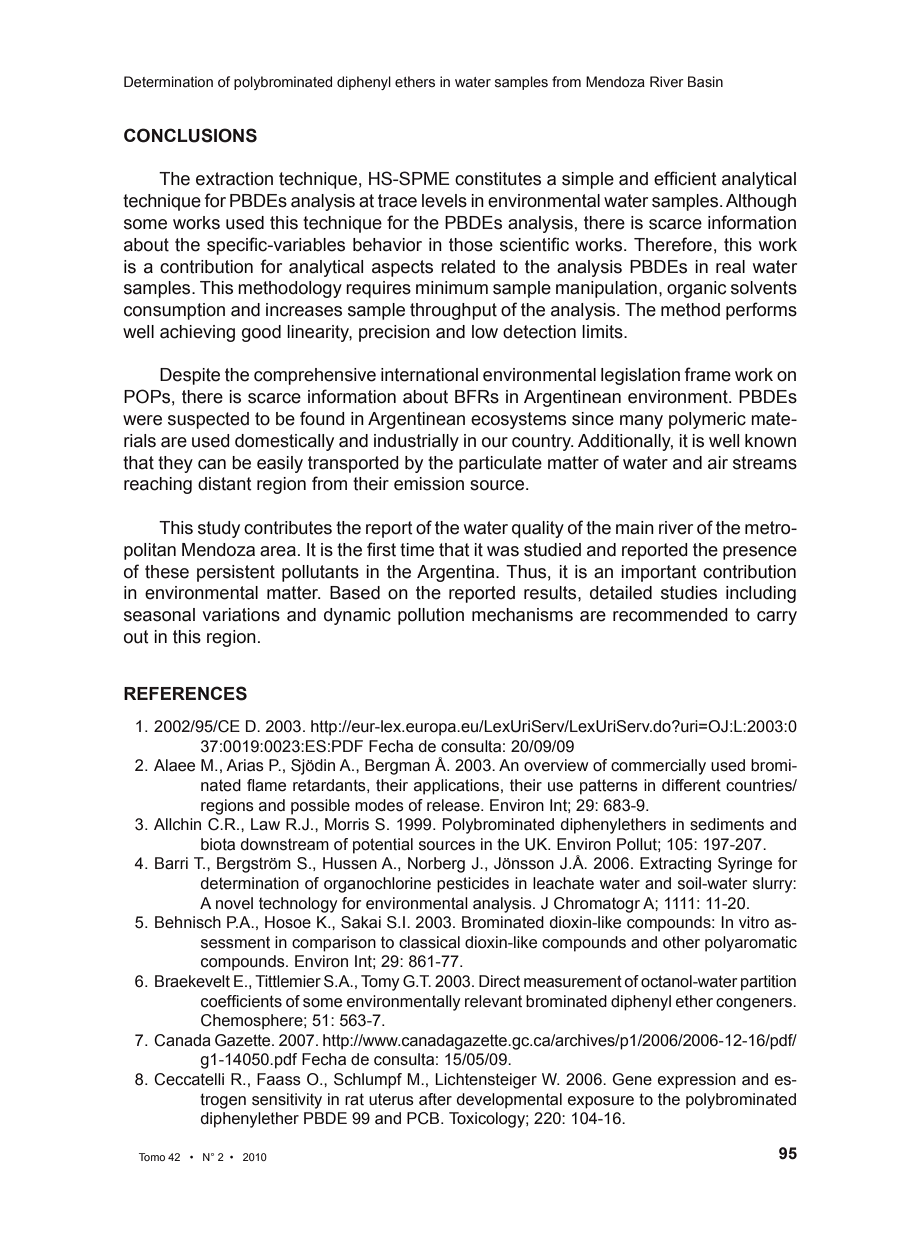 The width and height of the page is (900, 1235). What do you see at coordinates (457, 573) in the page?
I see `Argentina` at bounding box center [457, 573].
